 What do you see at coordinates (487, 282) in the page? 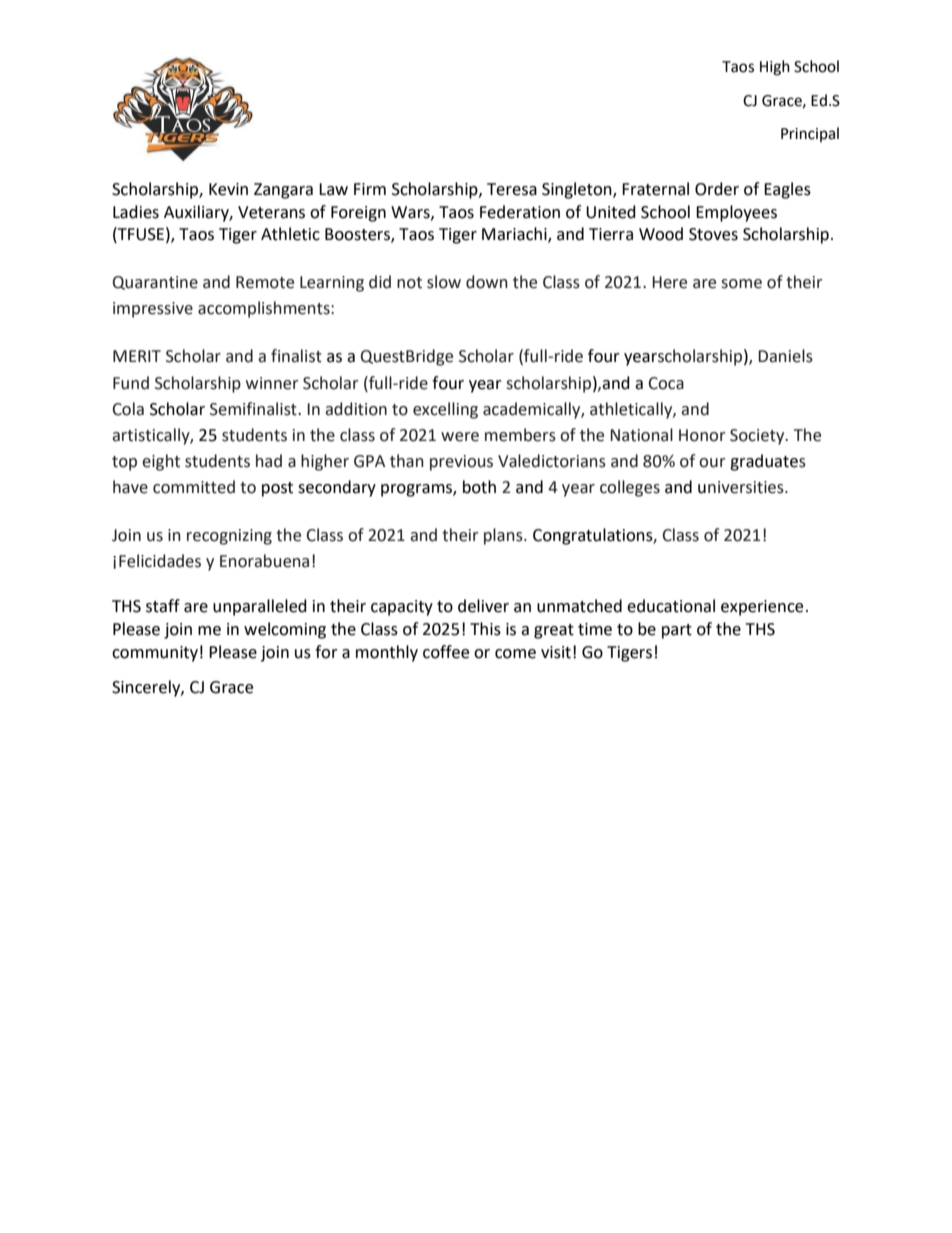
I see `down` at bounding box center [487, 282].
